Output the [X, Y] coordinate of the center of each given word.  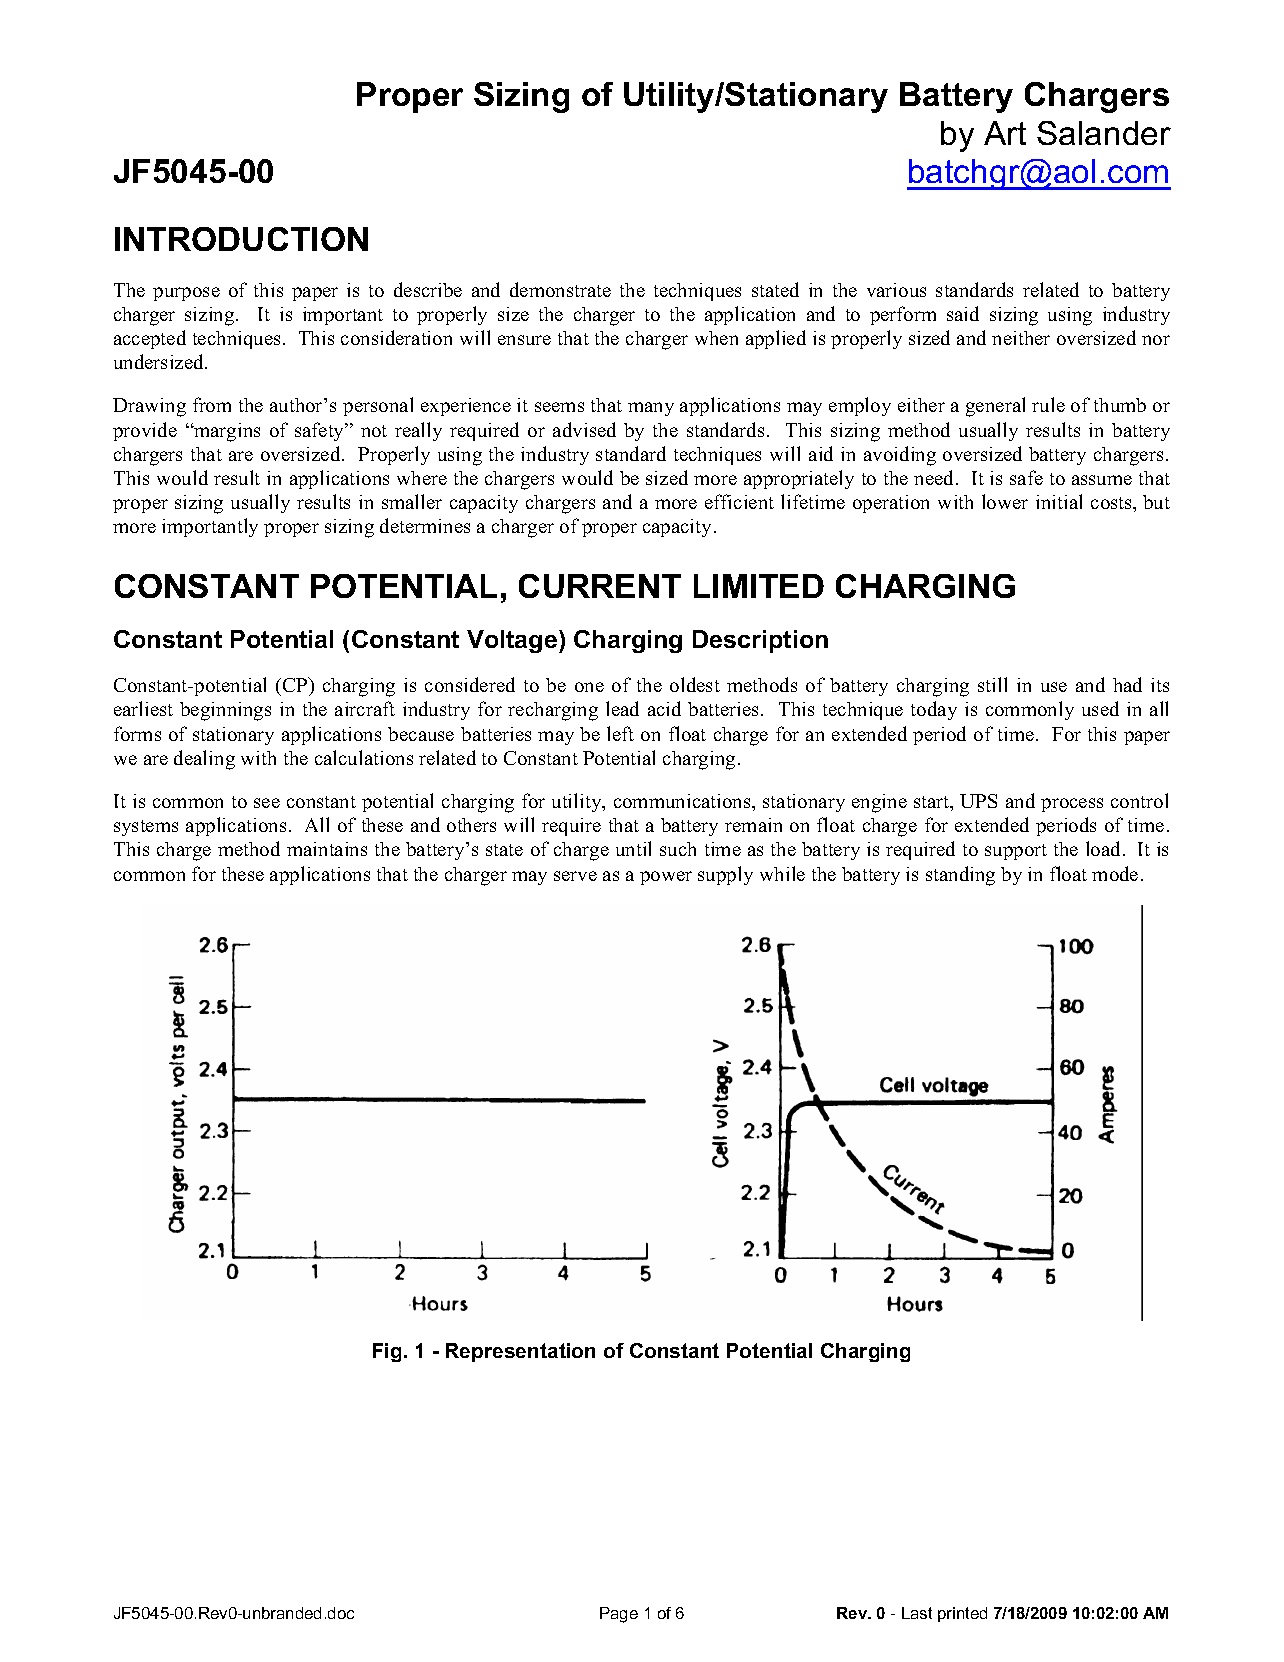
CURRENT [600, 586]
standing [960, 876]
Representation [520, 1352]
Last [917, 1613]
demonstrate [560, 289]
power [666, 878]
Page [619, 1615]
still [992, 684]
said [963, 313]
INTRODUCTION [241, 239]
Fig [387, 1352]
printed [962, 1614]
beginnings [225, 711]
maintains [327, 849]
